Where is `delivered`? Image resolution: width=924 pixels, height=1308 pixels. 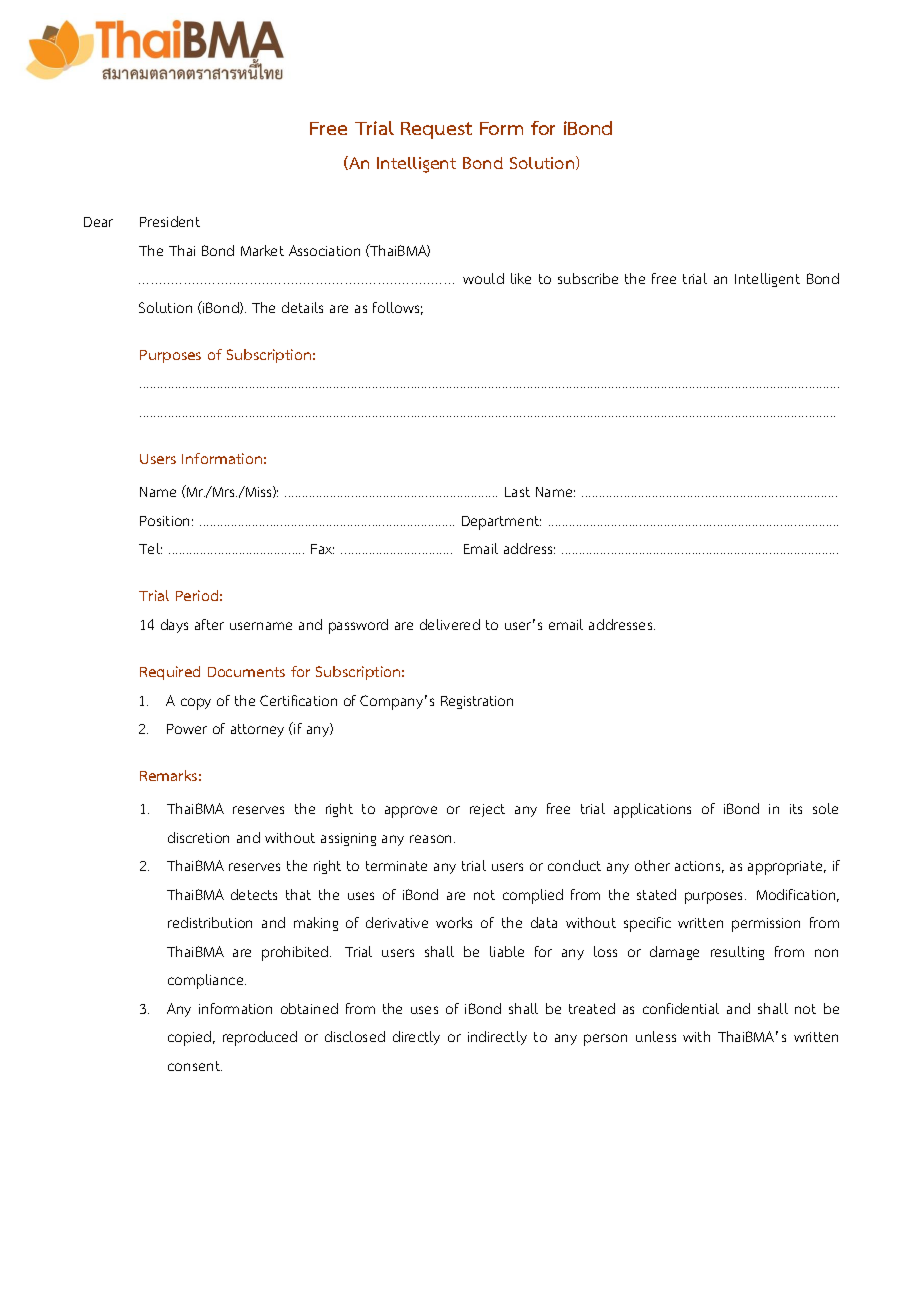 delivered is located at coordinates (450, 624).
